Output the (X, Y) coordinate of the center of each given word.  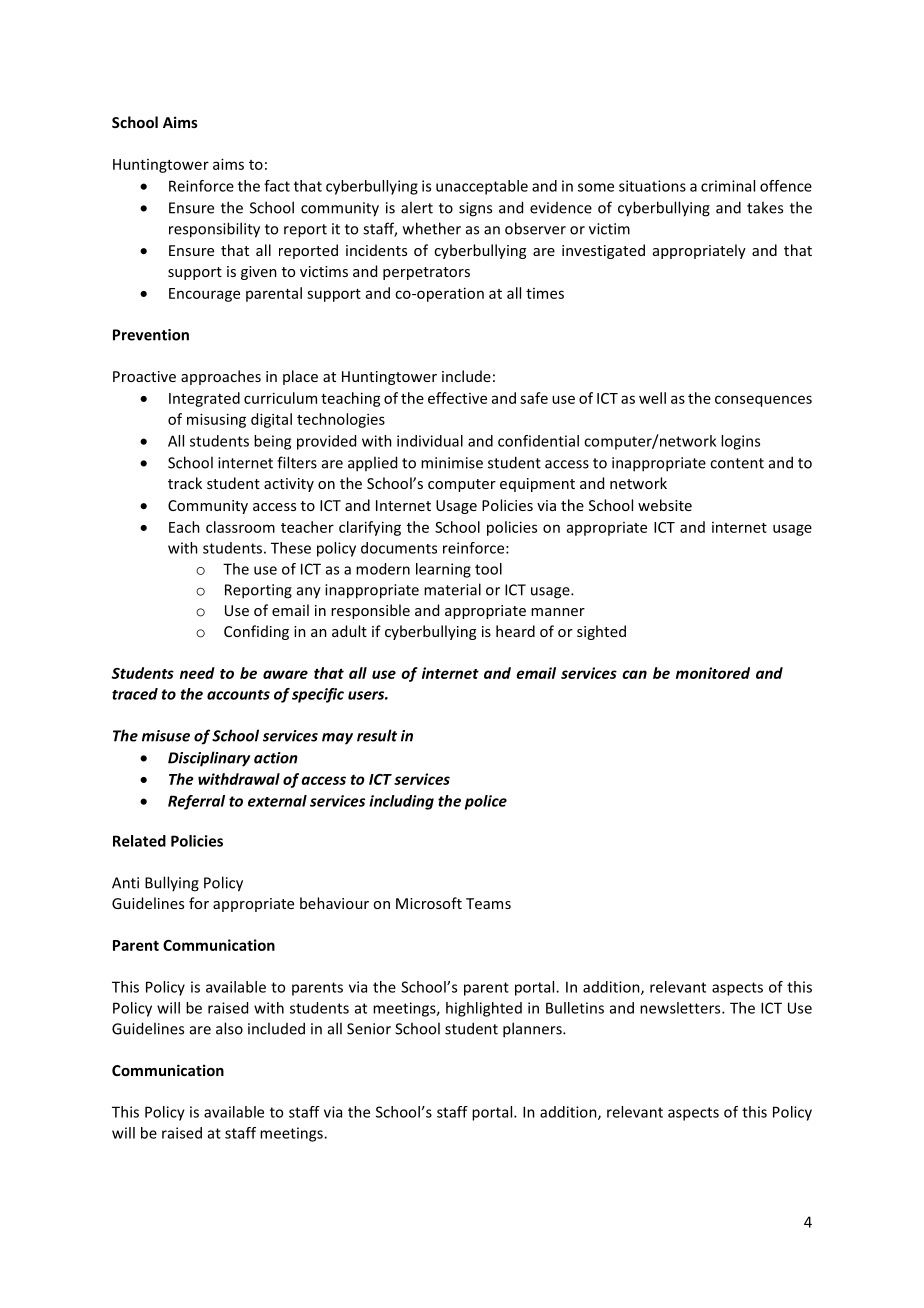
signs (475, 209)
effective (457, 398)
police (486, 802)
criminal (728, 186)
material (452, 589)
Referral (196, 802)
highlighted (484, 1009)
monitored (713, 673)
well (652, 398)
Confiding (256, 632)
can (634, 674)
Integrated (204, 399)
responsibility (214, 230)
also (229, 1028)
